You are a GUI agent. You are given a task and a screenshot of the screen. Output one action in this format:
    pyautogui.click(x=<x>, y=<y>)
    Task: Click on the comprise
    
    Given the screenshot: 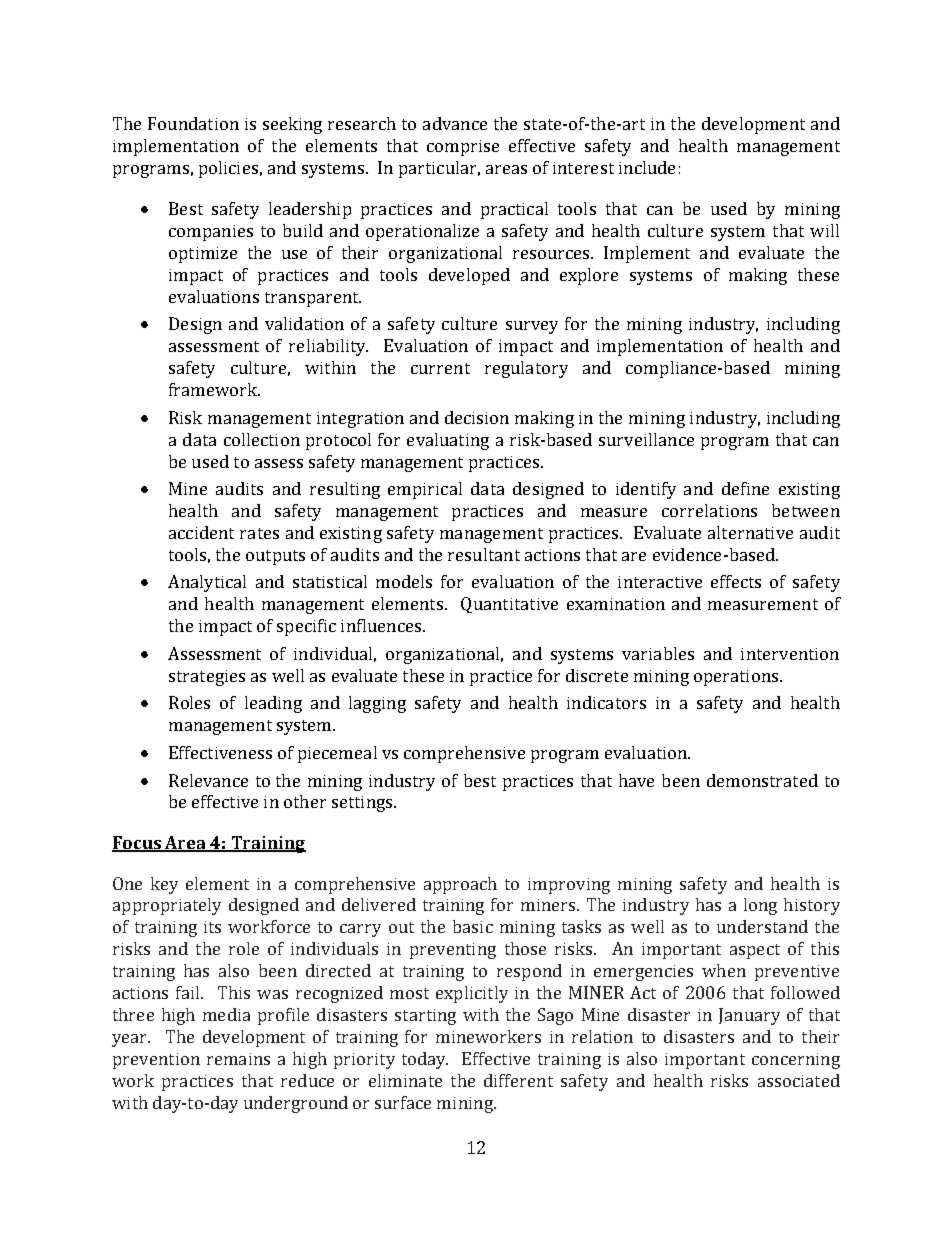 What is the action you would take?
    pyautogui.click(x=463, y=148)
